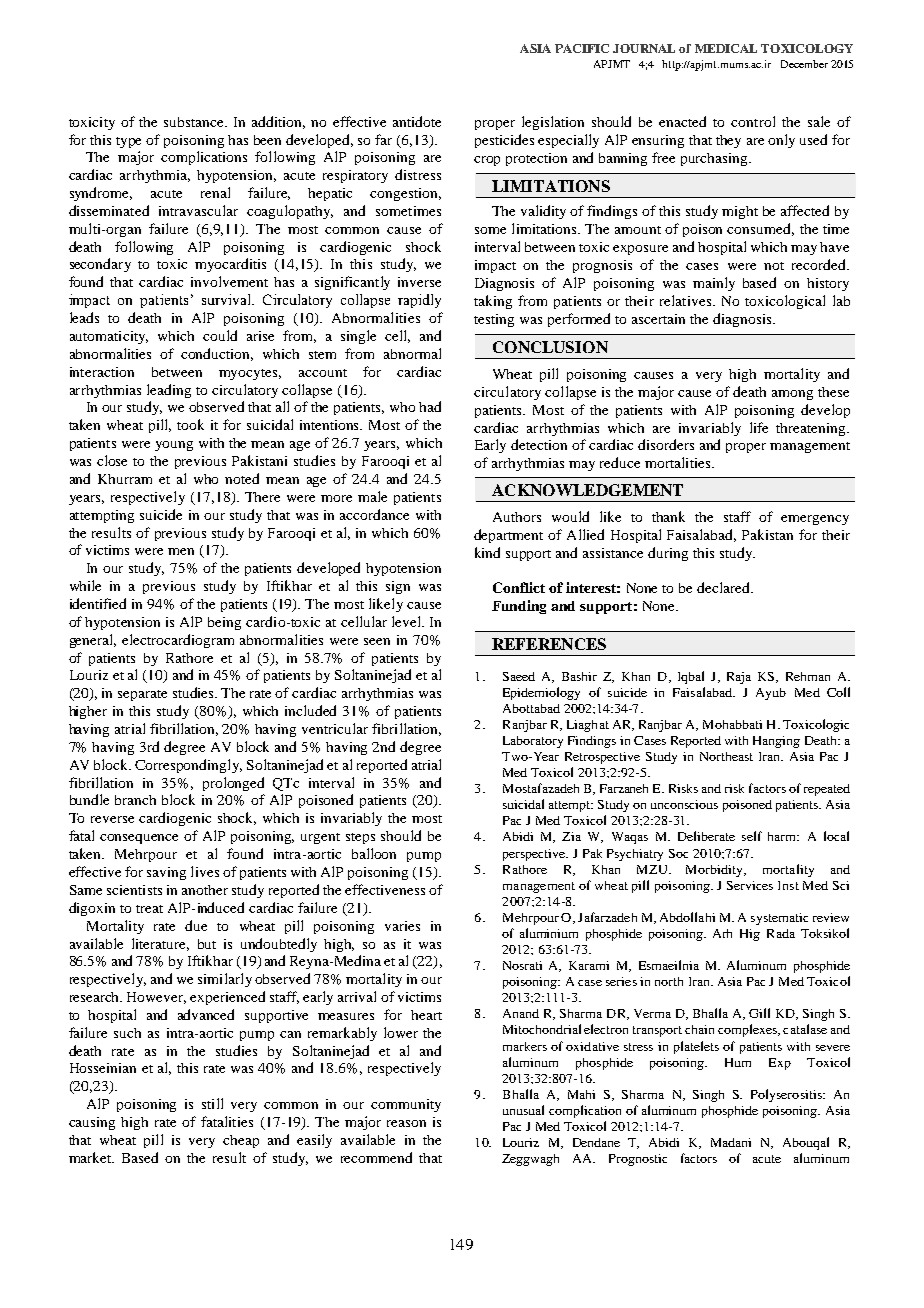 This screenshot has height=1308, width=924. I want to click on Hanging, so click(776, 742).
